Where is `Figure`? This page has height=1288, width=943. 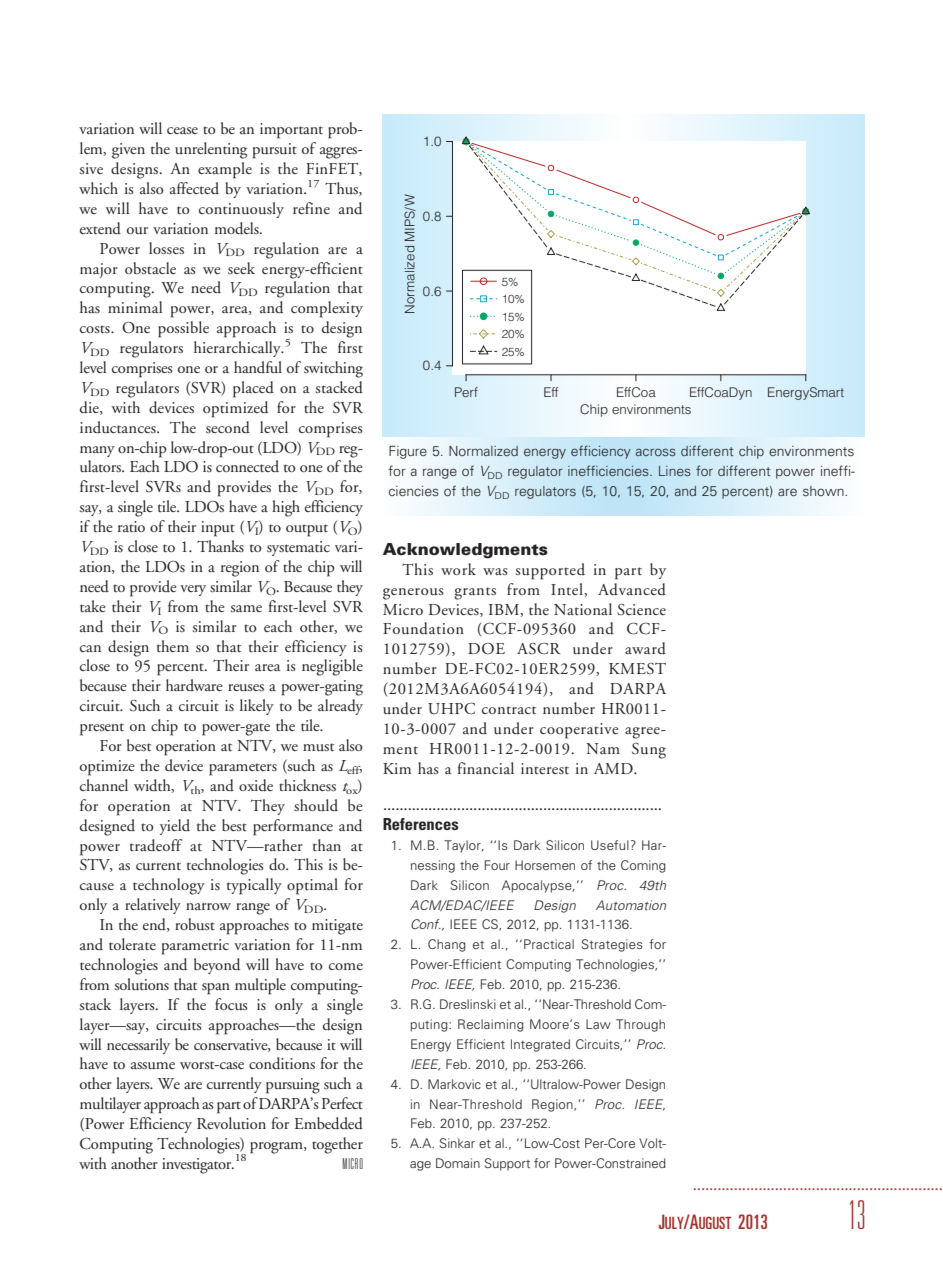 Figure is located at coordinates (408, 452).
